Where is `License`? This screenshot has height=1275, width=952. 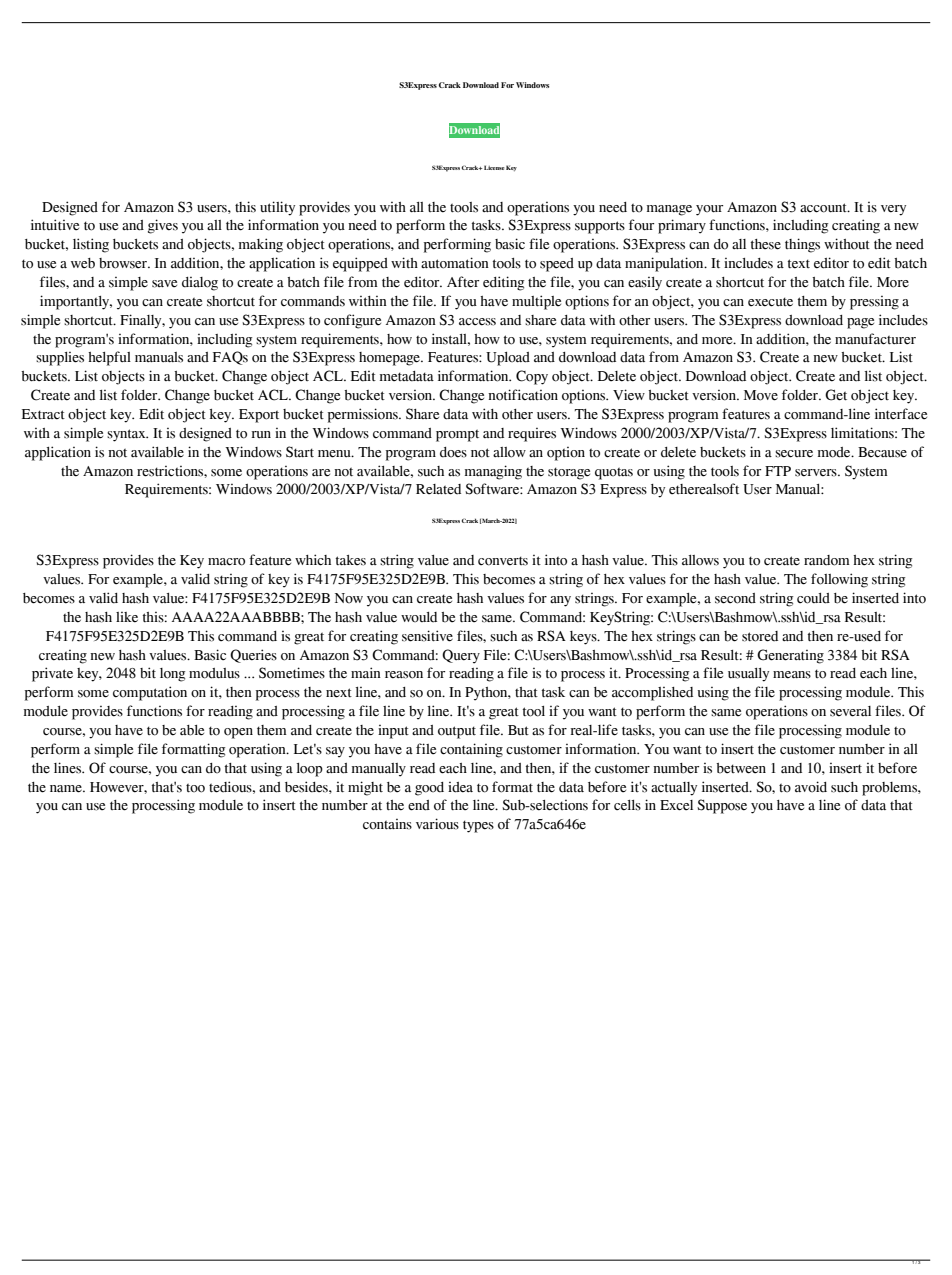 License is located at coordinates (494, 167).
